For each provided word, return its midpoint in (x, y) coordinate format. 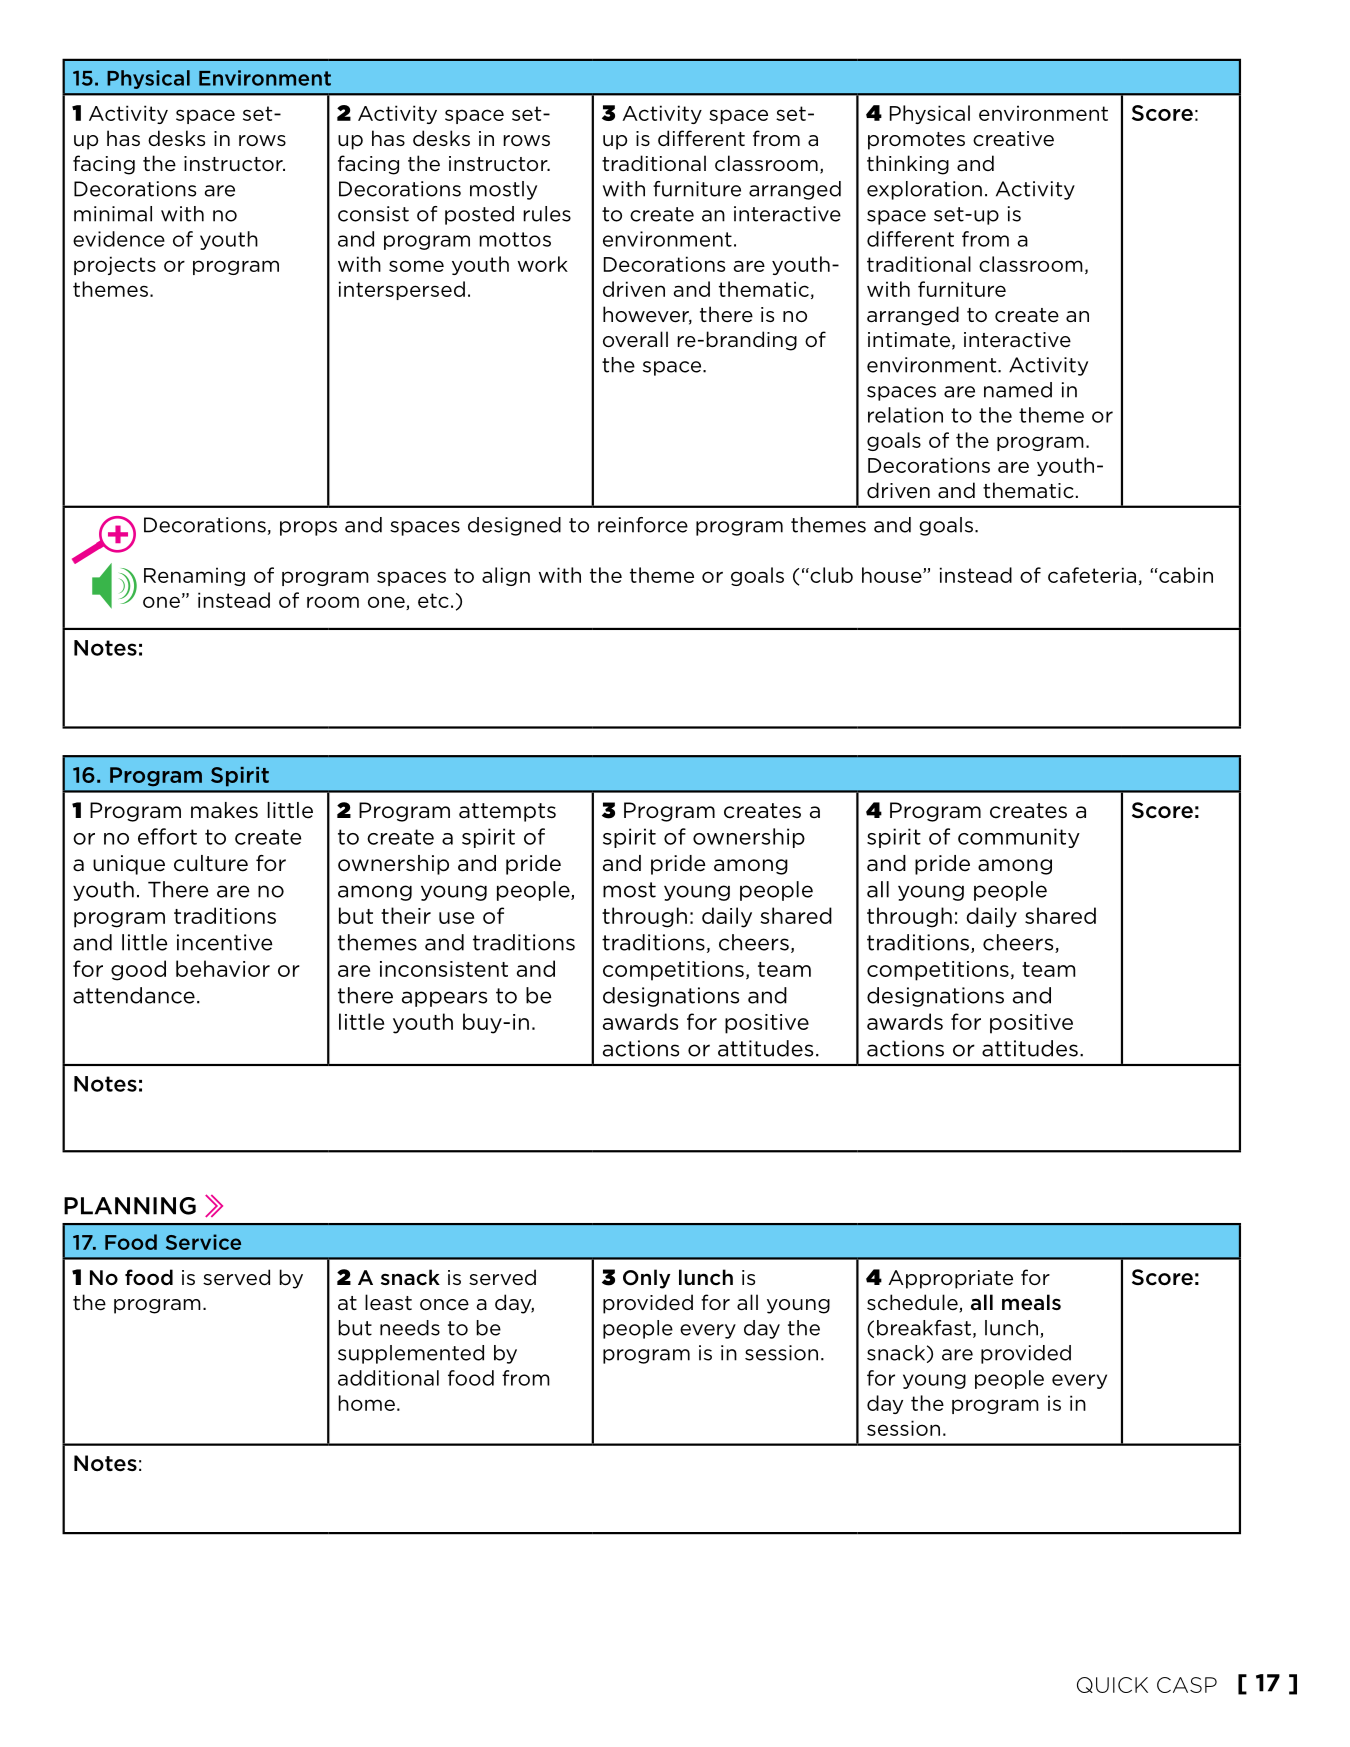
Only (646, 1279)
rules (547, 214)
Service (203, 1242)
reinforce (643, 525)
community (1019, 838)
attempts (507, 812)
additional (388, 1378)
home (366, 1403)
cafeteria (1092, 575)
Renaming (194, 576)
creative (1013, 139)
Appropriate (950, 1279)
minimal (113, 214)
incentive (225, 942)
